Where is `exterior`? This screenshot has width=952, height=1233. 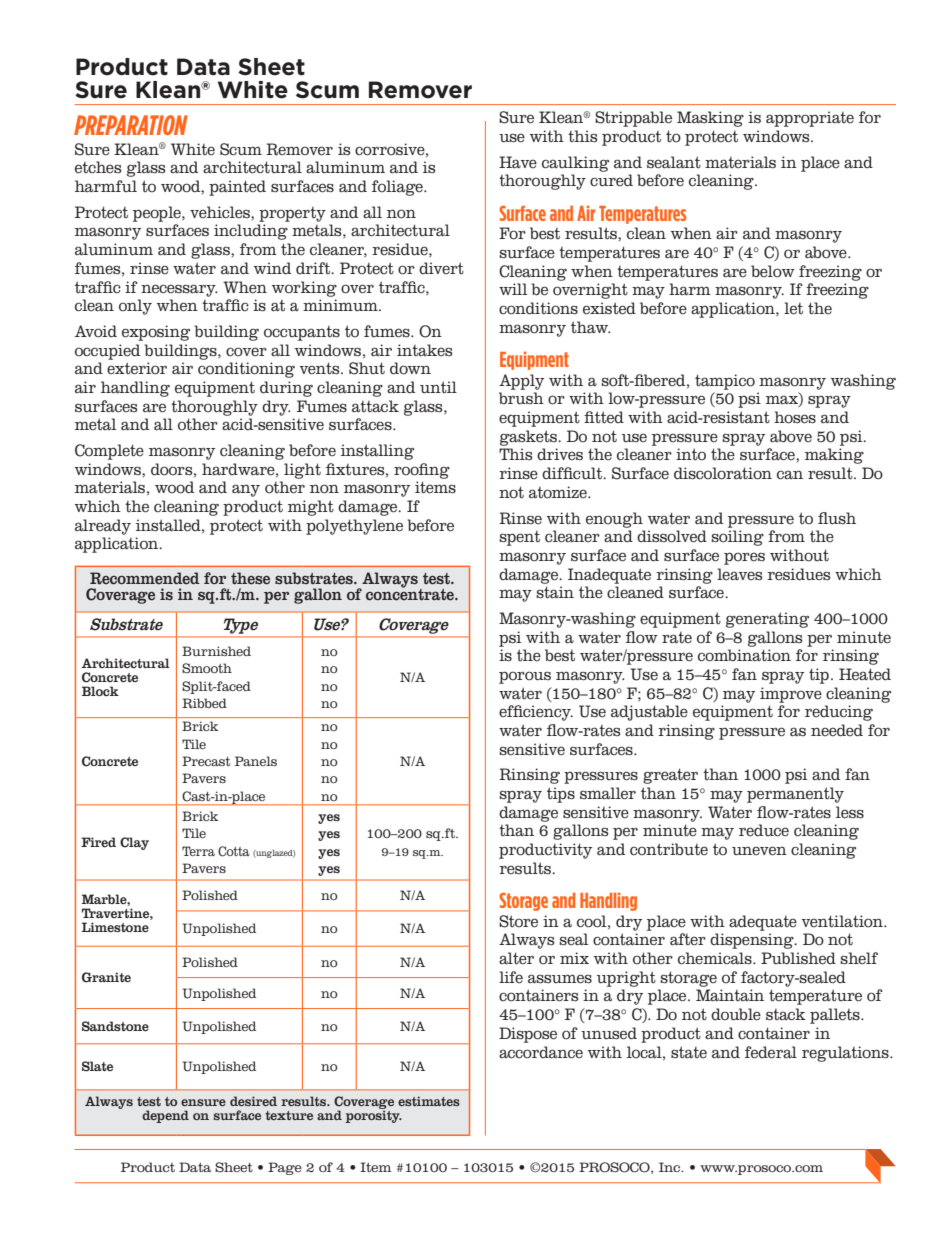
exterior is located at coordinates (137, 368).
